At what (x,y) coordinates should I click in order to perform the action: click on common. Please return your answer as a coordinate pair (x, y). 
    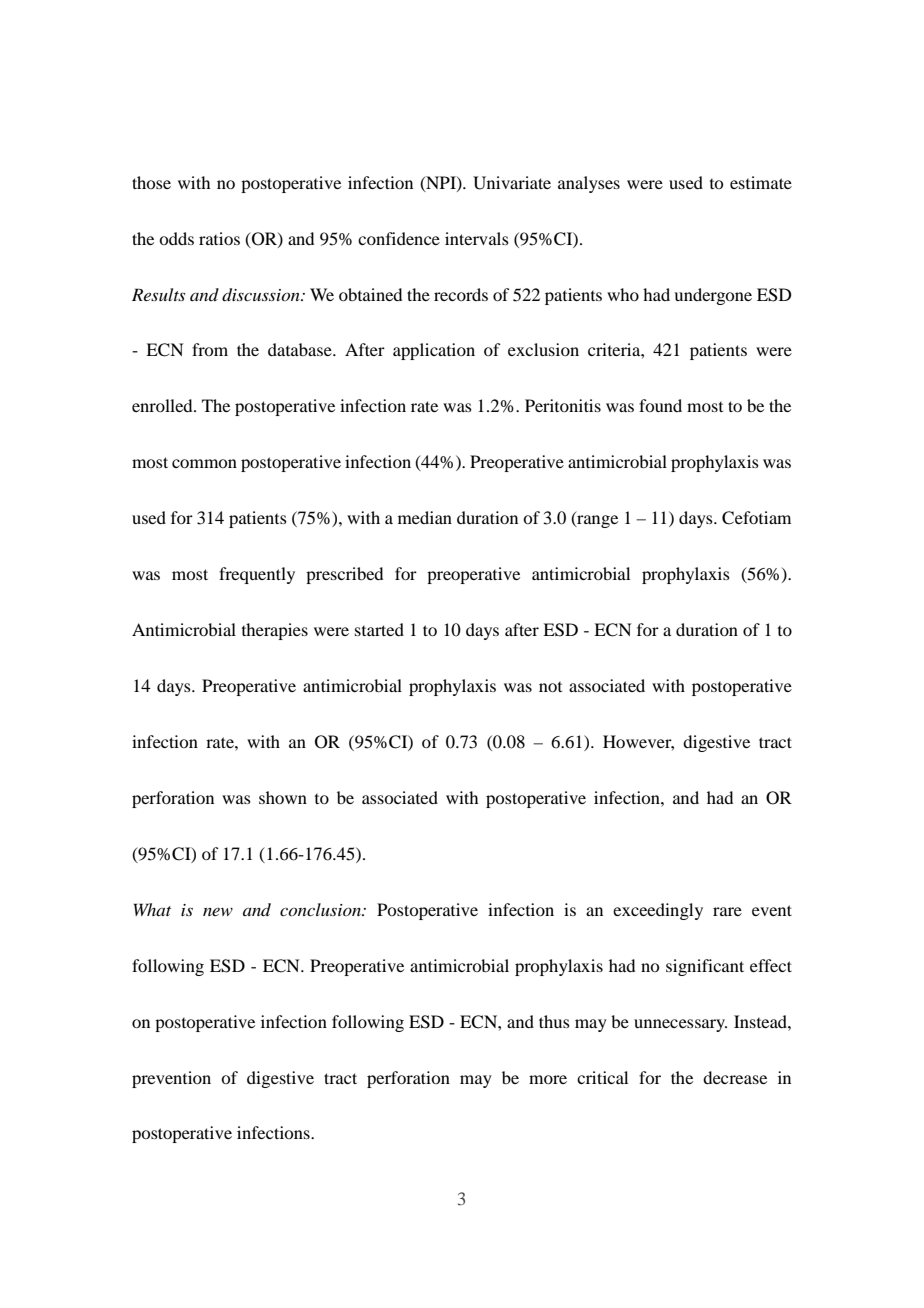
    Looking at the image, I should click on (204, 463).
